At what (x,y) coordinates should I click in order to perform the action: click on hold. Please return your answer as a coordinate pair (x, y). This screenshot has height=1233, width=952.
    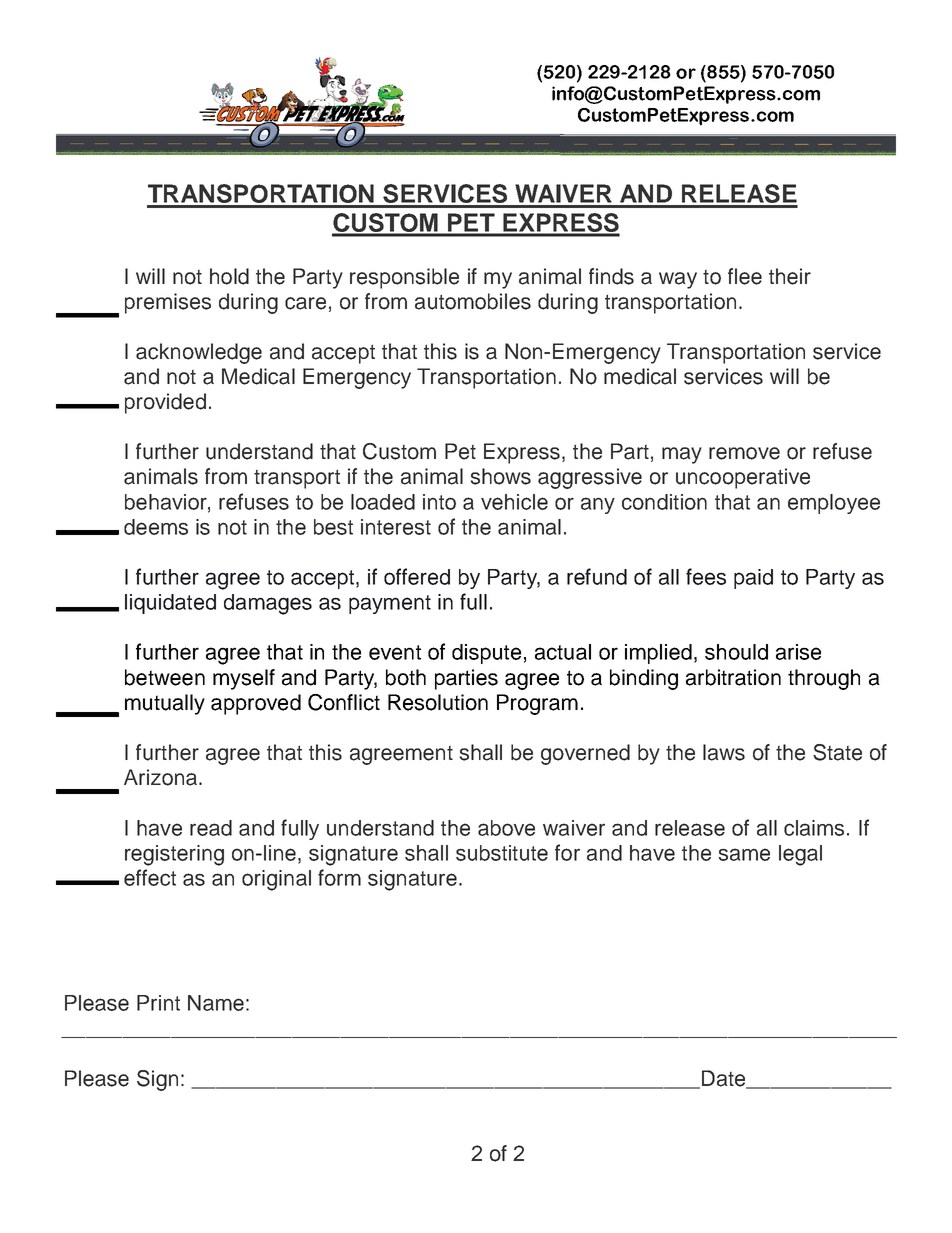
    Looking at the image, I should click on (229, 276).
